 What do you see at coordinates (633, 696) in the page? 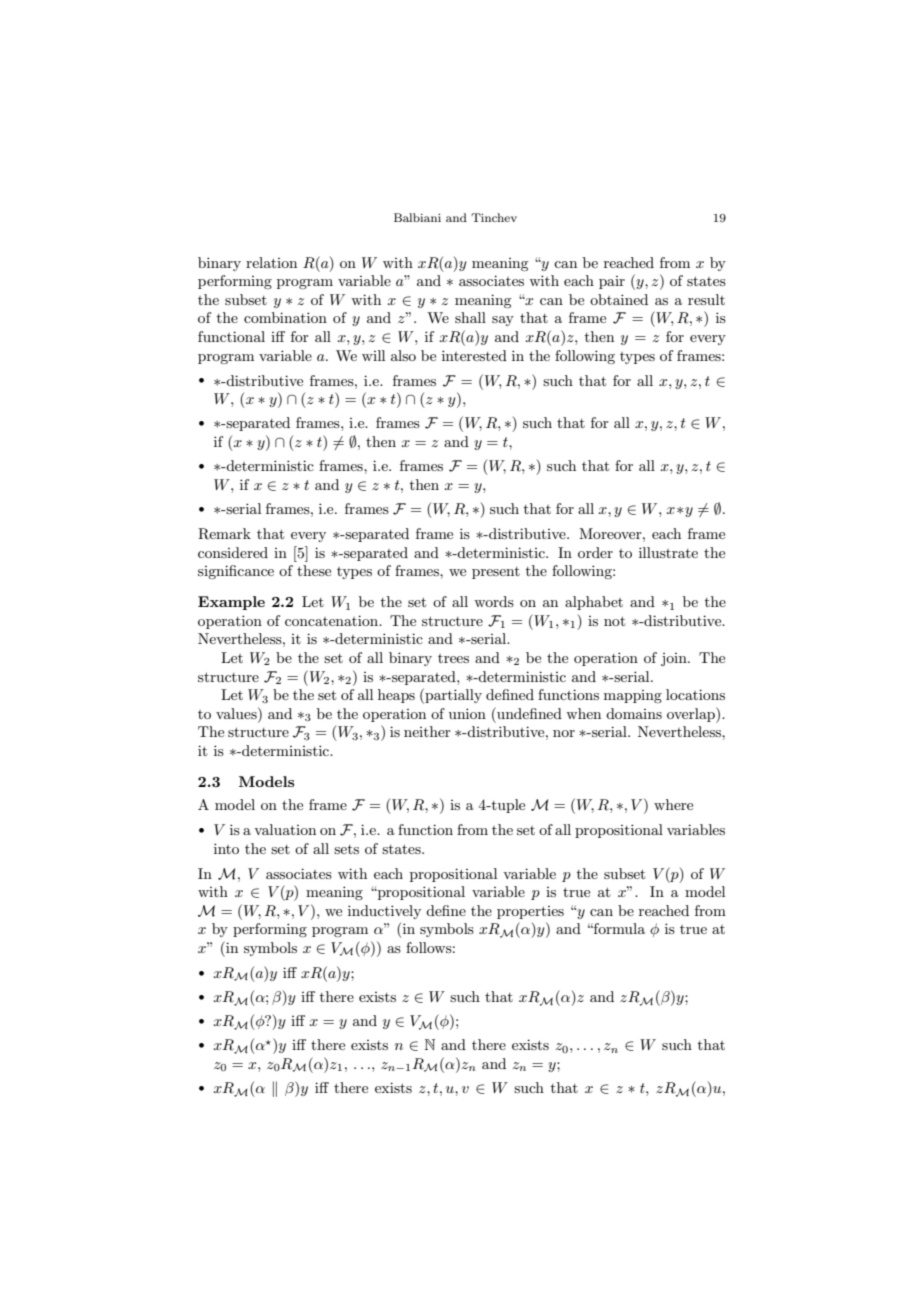
I see `mapping` at bounding box center [633, 696].
